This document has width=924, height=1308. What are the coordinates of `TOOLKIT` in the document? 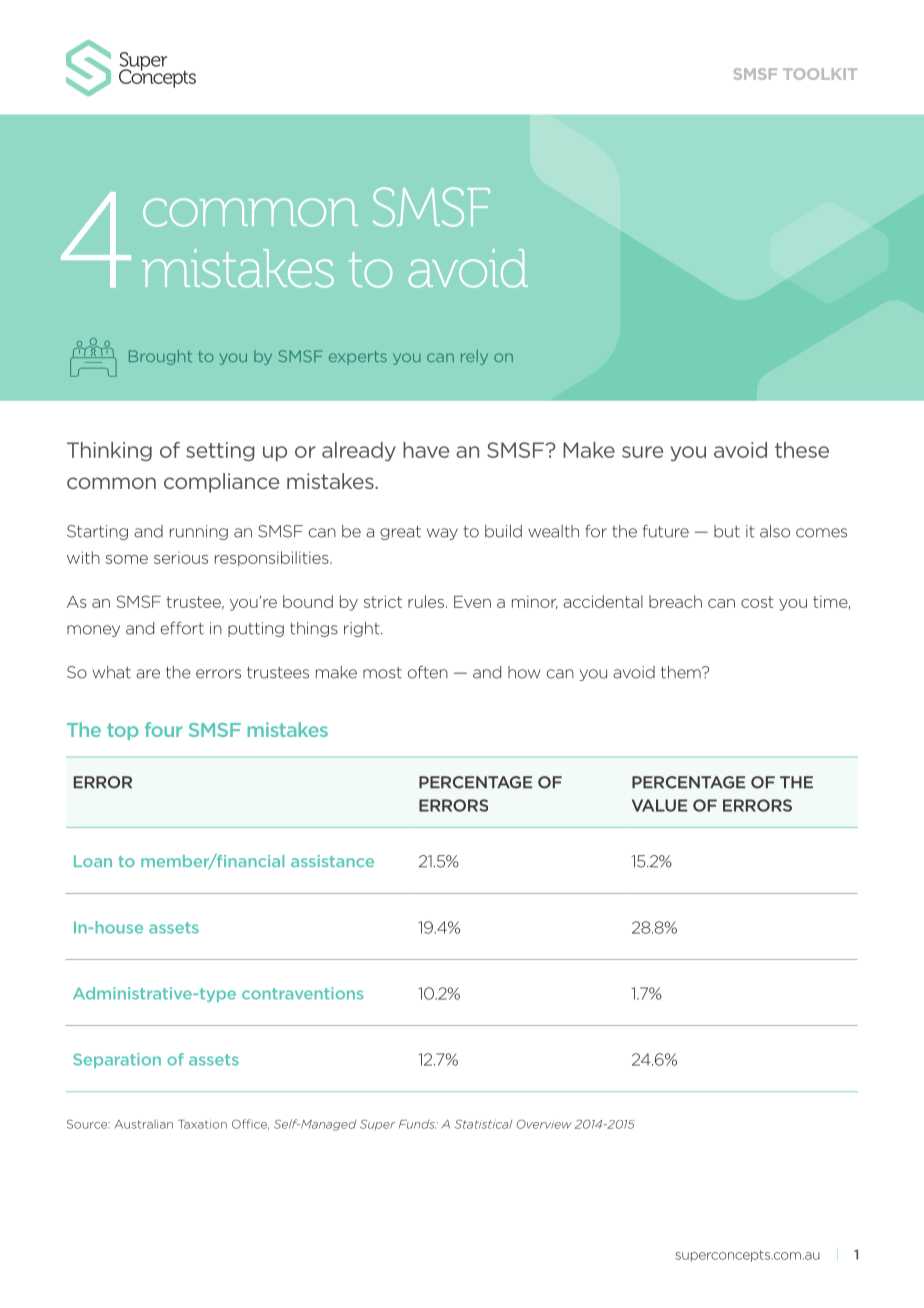 It's located at (820, 74).
